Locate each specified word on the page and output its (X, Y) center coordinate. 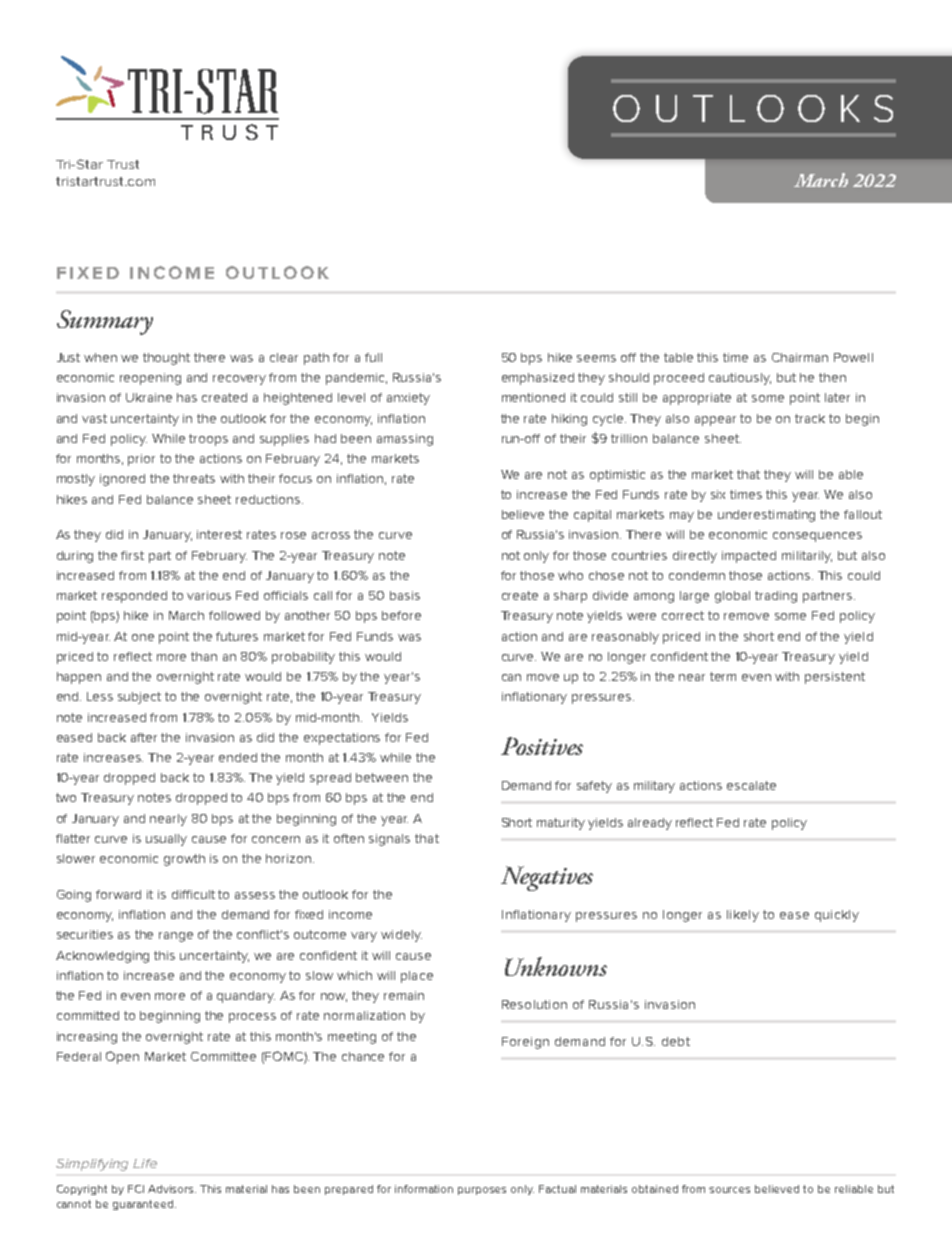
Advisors (172, 1189)
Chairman (800, 357)
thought (166, 359)
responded (134, 597)
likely (743, 916)
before (401, 615)
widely (401, 936)
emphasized (538, 379)
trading (776, 597)
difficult (193, 894)
